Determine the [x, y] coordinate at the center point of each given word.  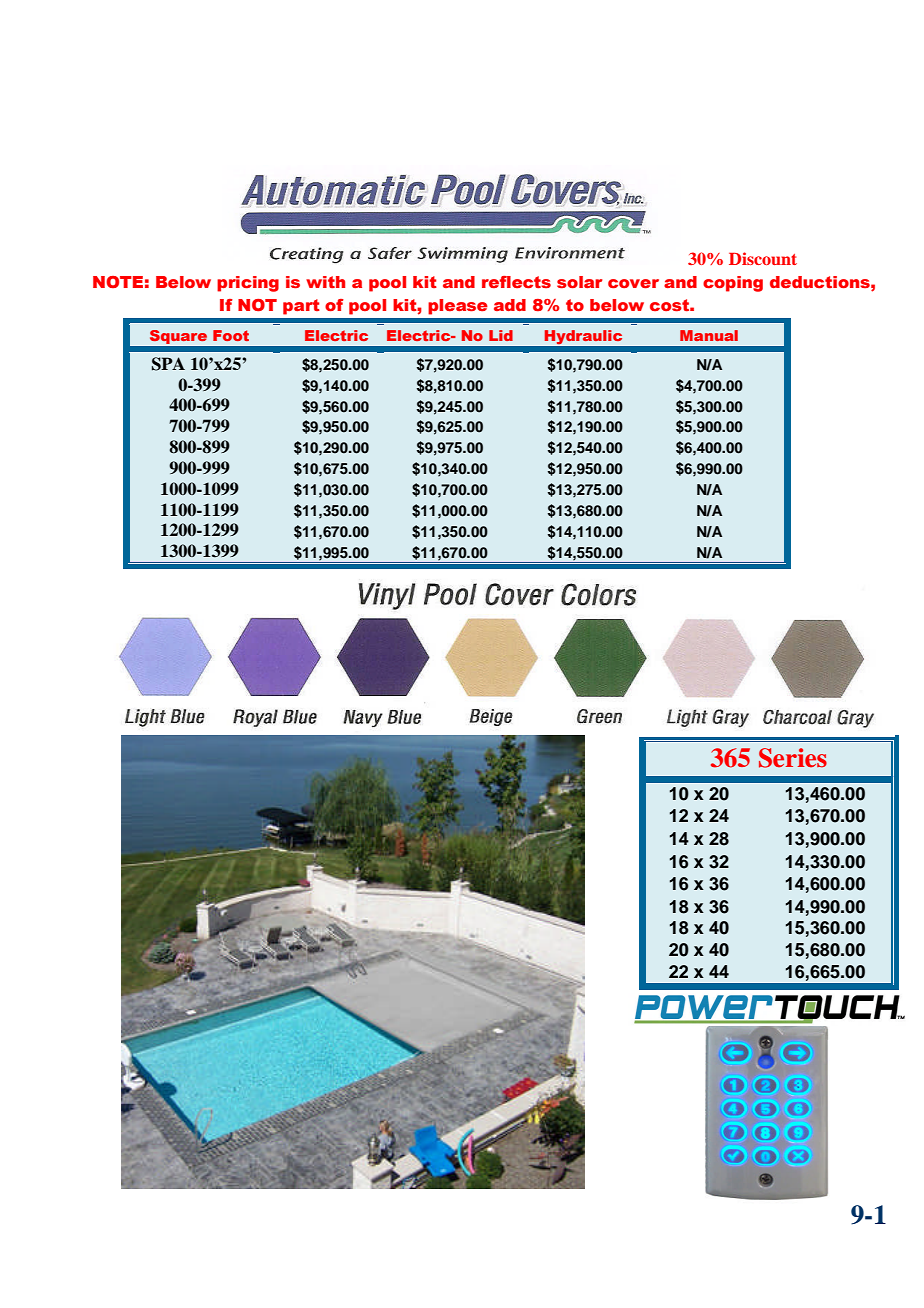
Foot [231, 335]
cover [633, 284]
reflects [516, 282]
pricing [248, 284]
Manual [709, 335]
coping [733, 284]
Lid [501, 335]
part [301, 307]
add [510, 305]
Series [793, 758]
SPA [168, 364]
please [458, 307]
